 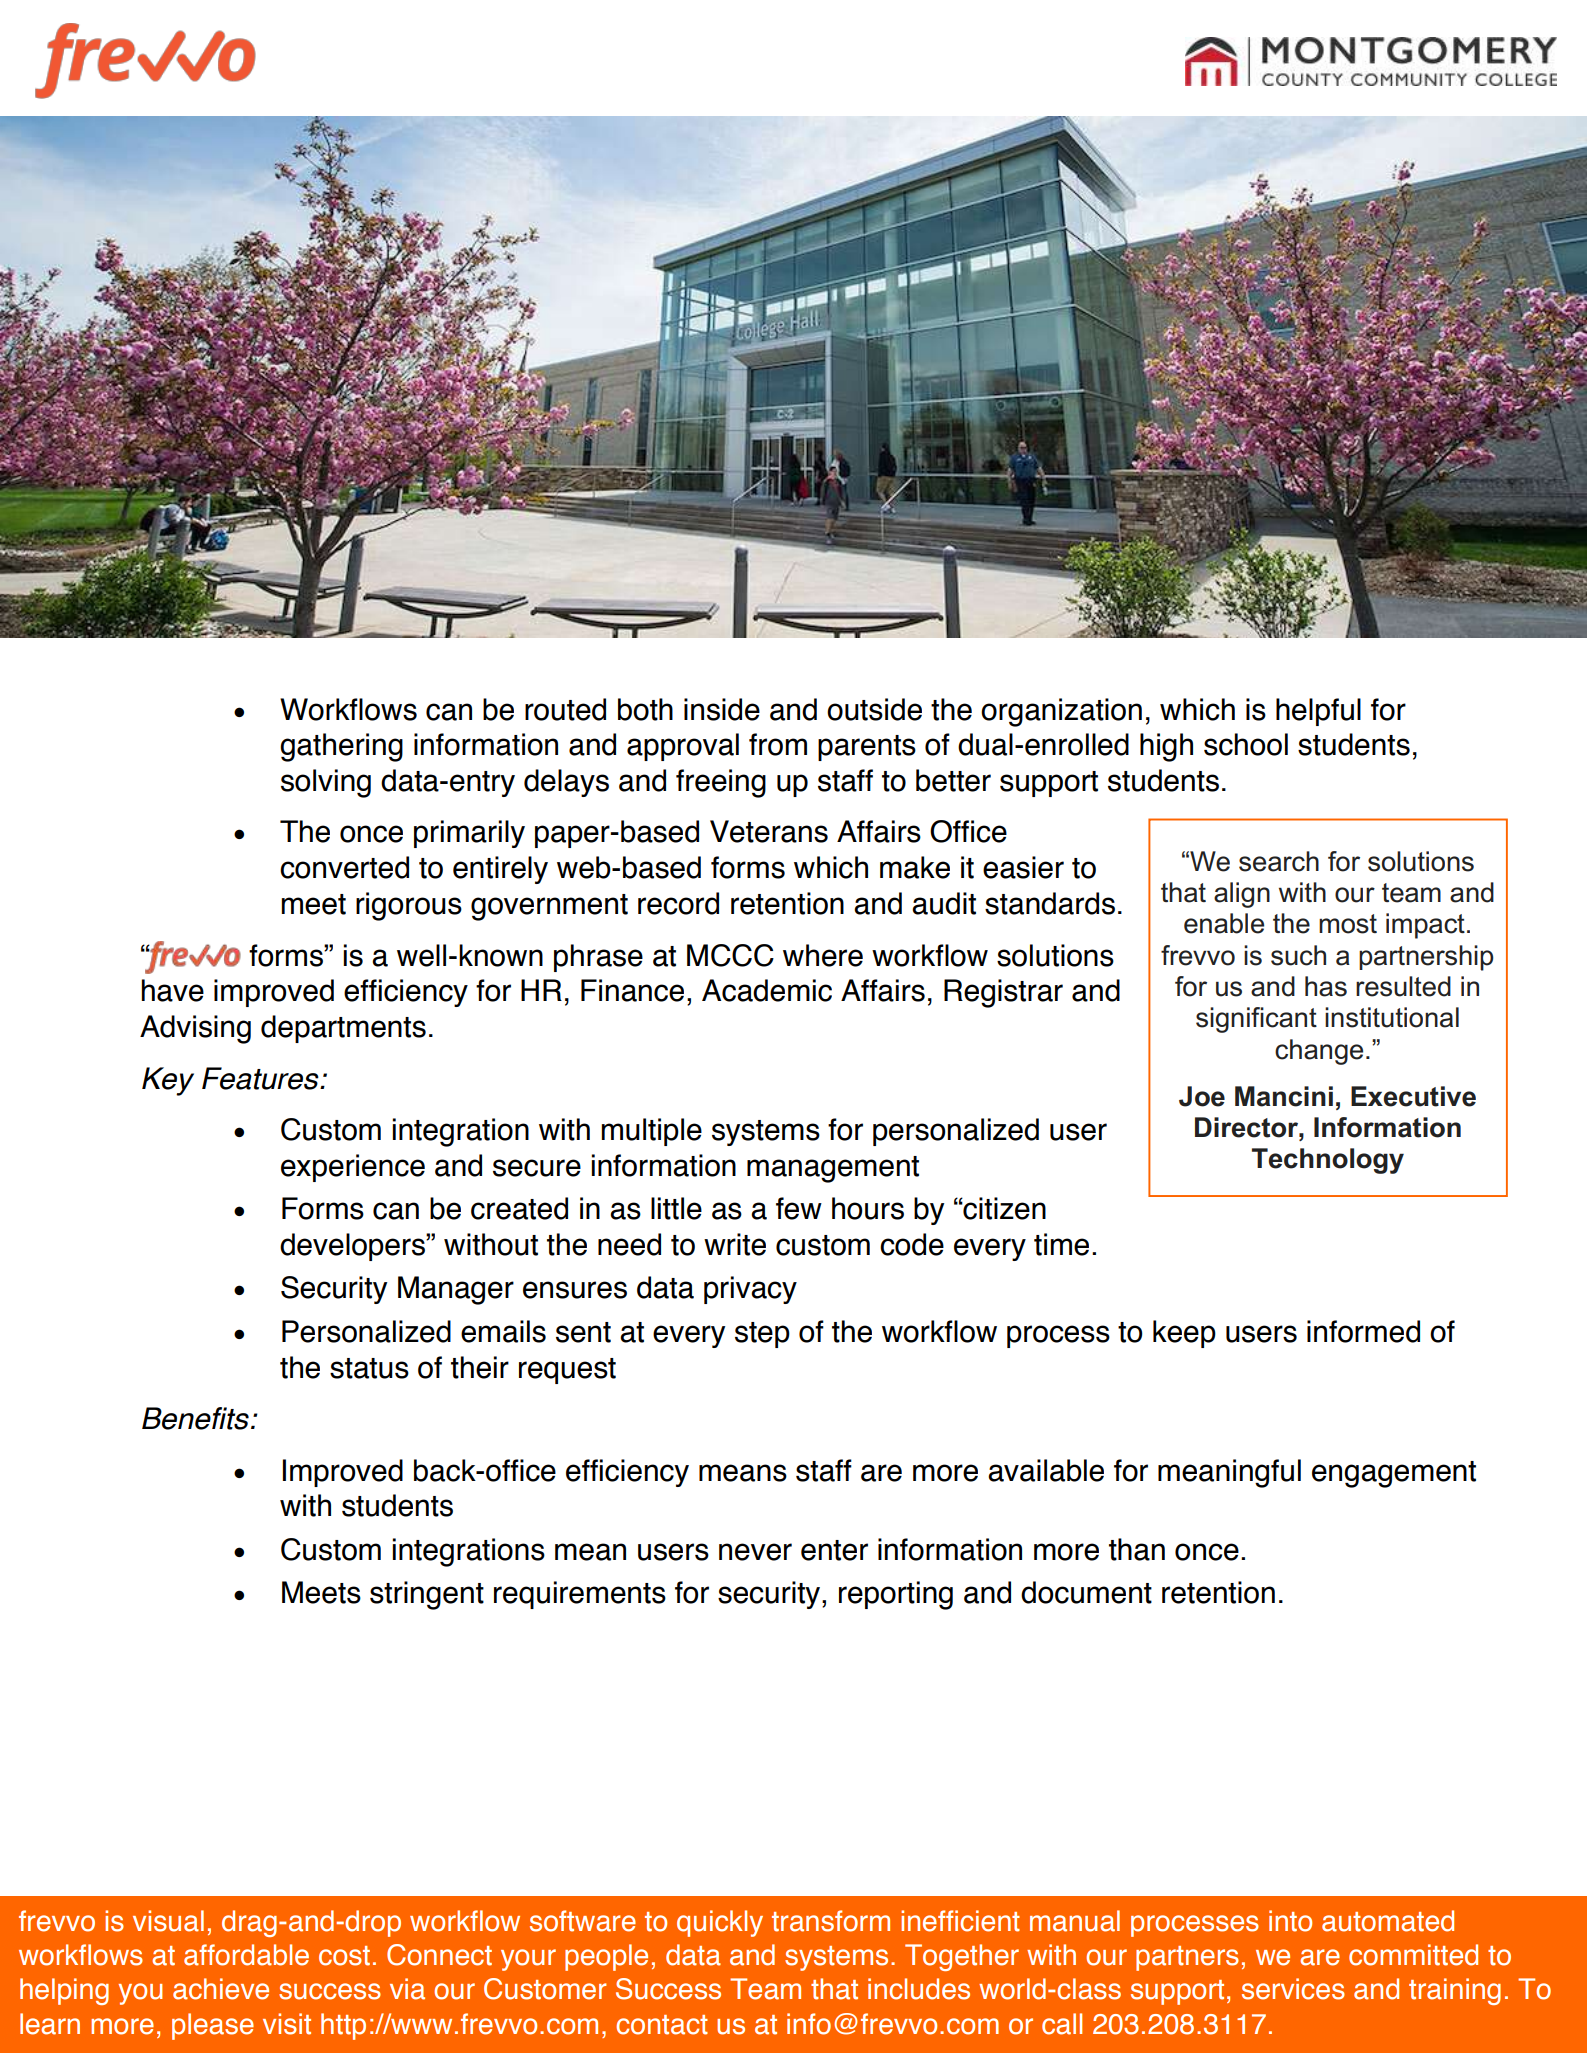 I want to click on reporting, so click(x=896, y=1595).
